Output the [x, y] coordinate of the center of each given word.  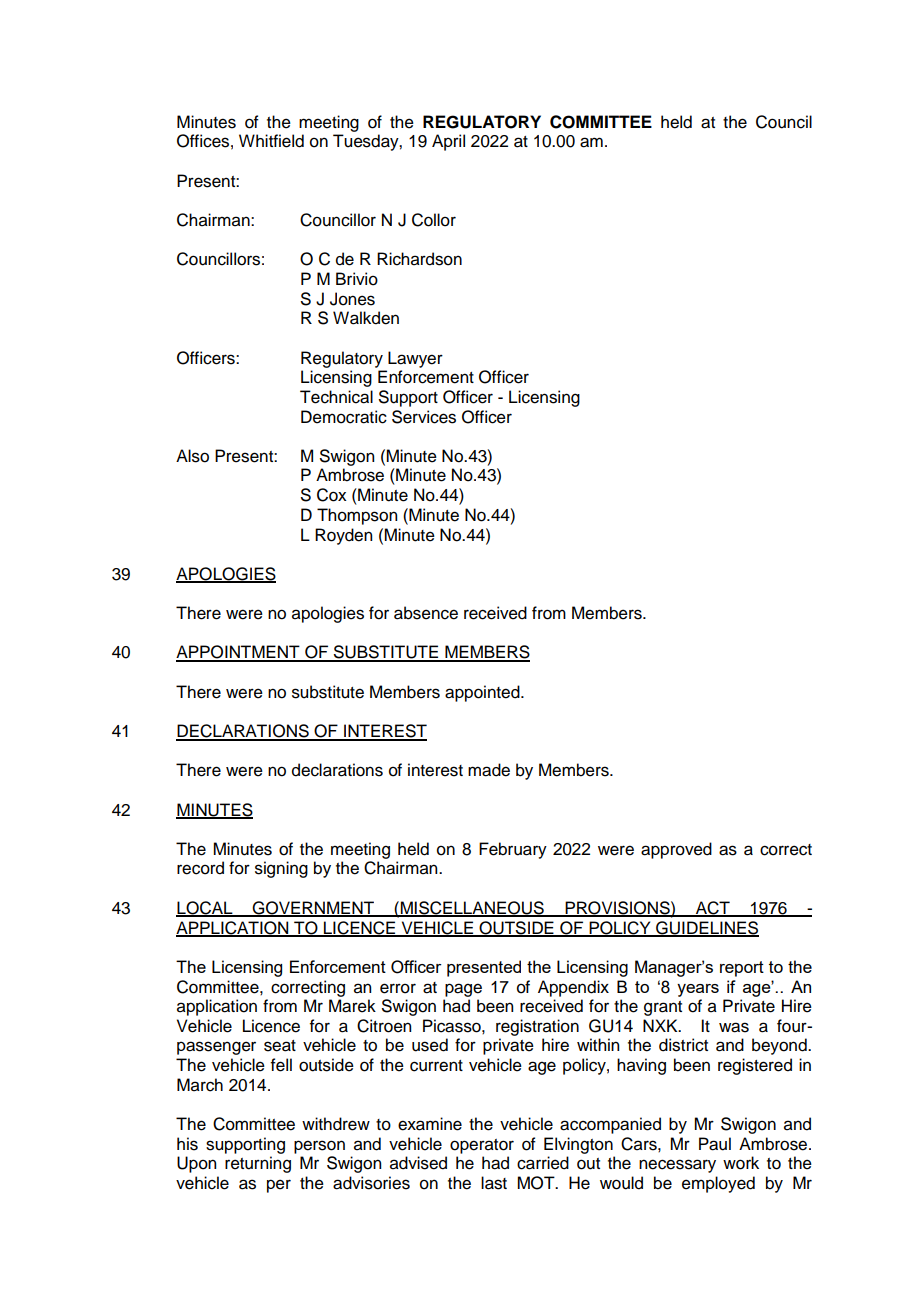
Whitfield [271, 141]
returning [258, 1164]
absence [426, 613]
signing [281, 869]
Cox [332, 495]
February [513, 850]
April [448, 142]
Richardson [419, 259]
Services [424, 417]
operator [482, 1146]
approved [676, 850]
